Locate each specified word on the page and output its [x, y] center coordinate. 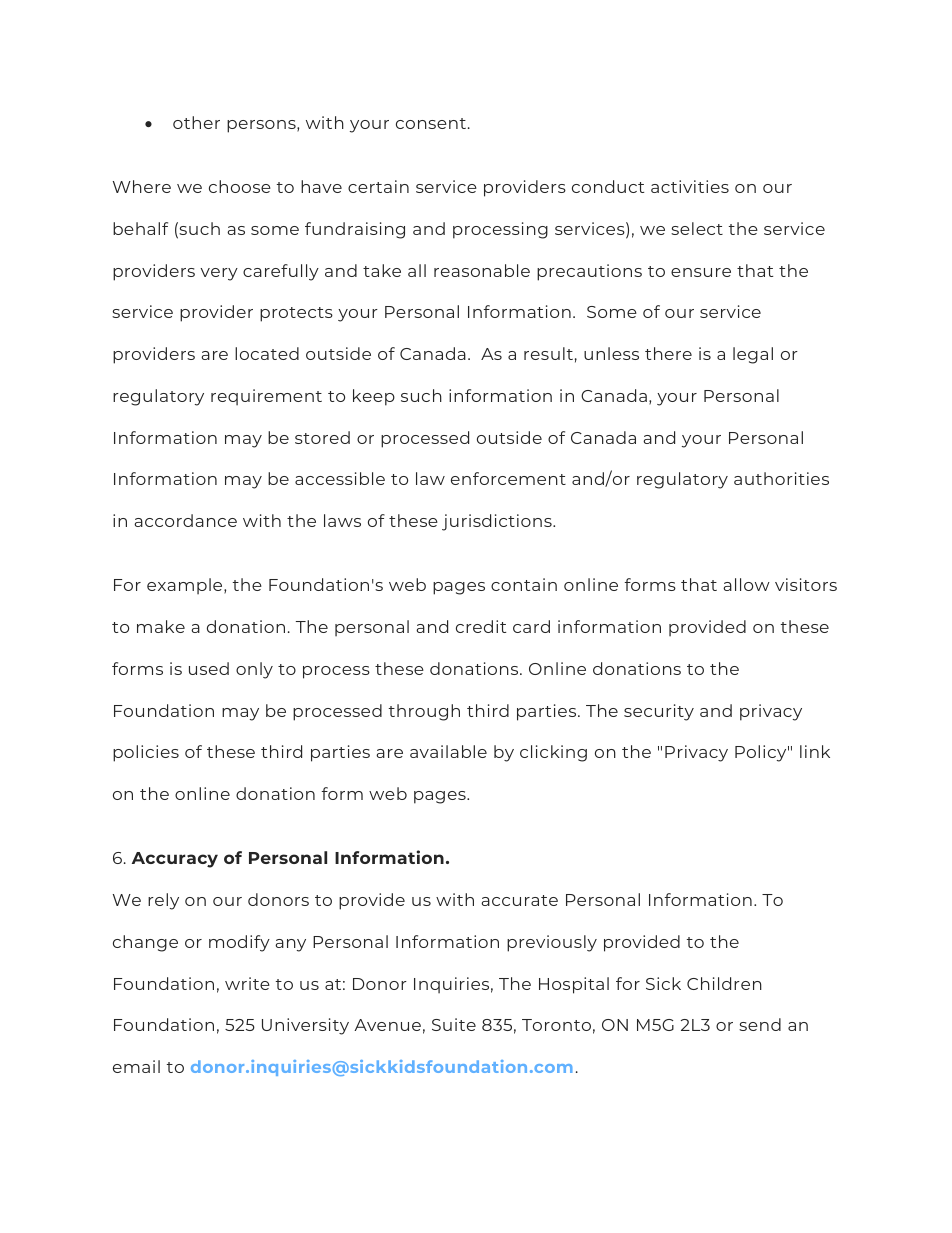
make [161, 626]
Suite [454, 1024]
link [815, 751]
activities [690, 186]
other [196, 122]
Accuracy [175, 860]
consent [431, 123]
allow [746, 584]
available [448, 751]
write [247, 983]
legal [753, 355]
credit [481, 626]
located [267, 353]
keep [374, 397]
